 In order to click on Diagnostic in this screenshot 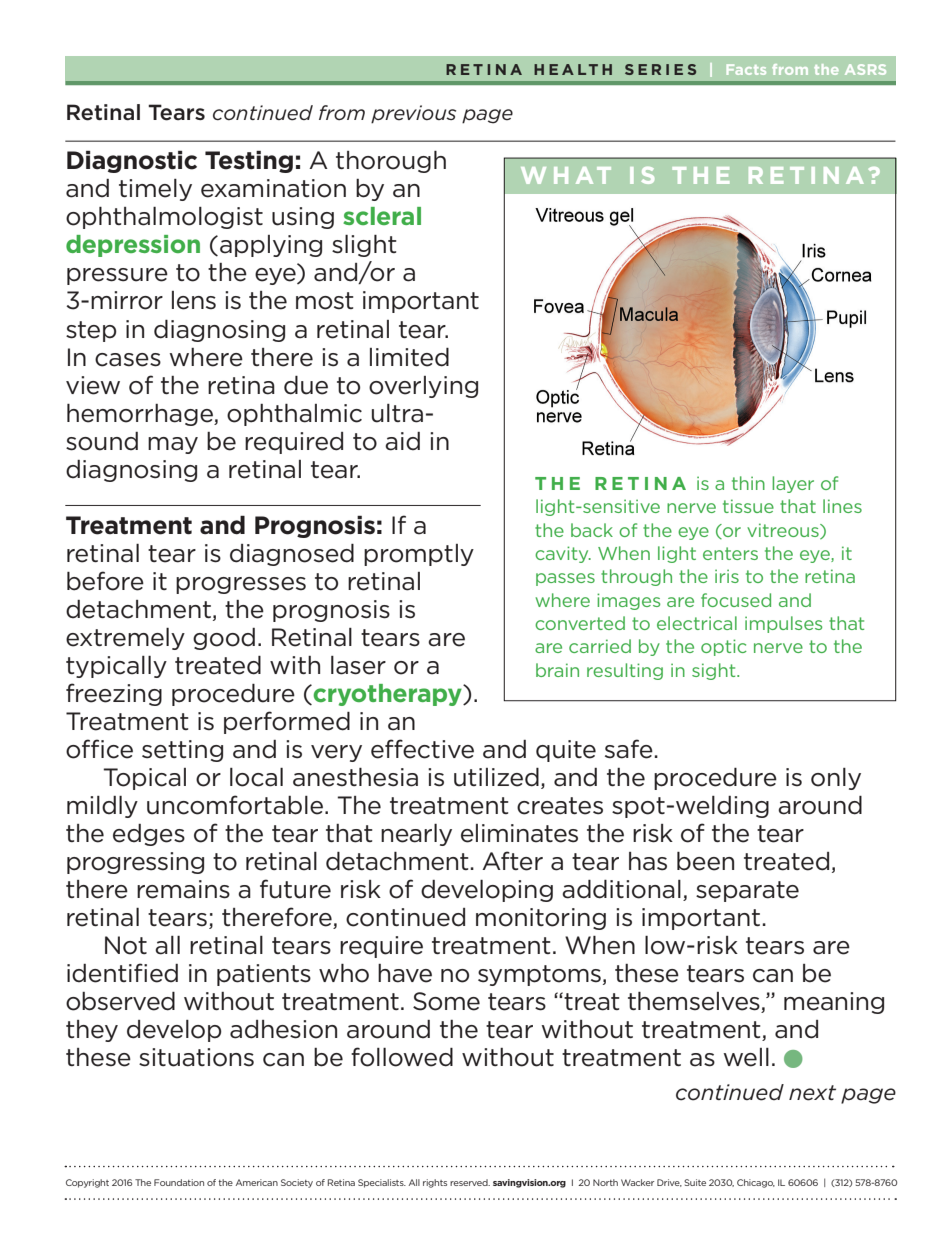, I will do `click(132, 161)`.
